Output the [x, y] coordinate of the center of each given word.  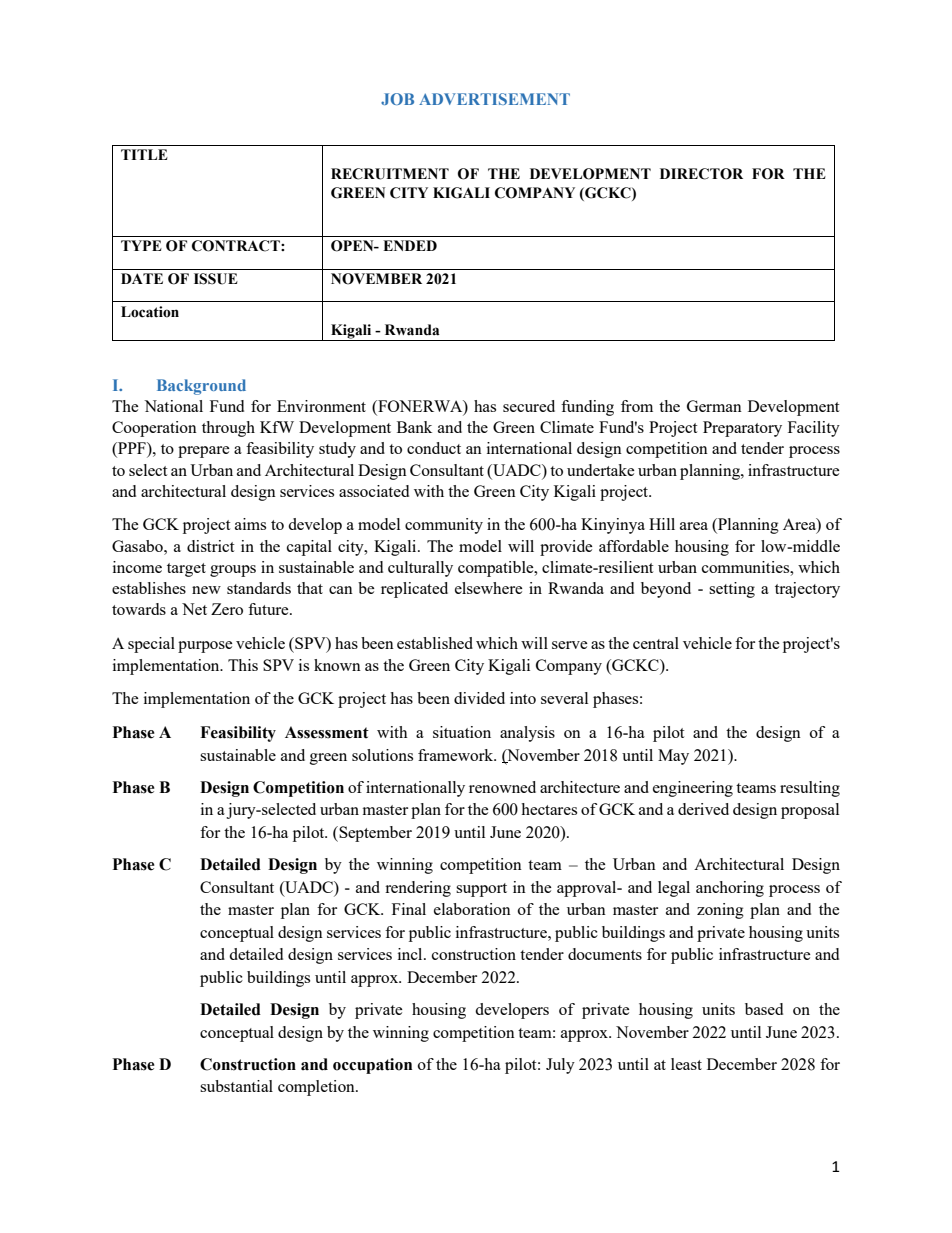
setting [732, 590]
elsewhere [489, 588]
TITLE [144, 154]
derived [703, 809]
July [560, 1066]
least [686, 1064]
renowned [502, 787]
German [714, 406]
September [374, 834]
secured [529, 406]
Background [201, 387]
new [206, 590]
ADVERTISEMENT [494, 99]
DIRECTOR [701, 174]
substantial [236, 1086]
